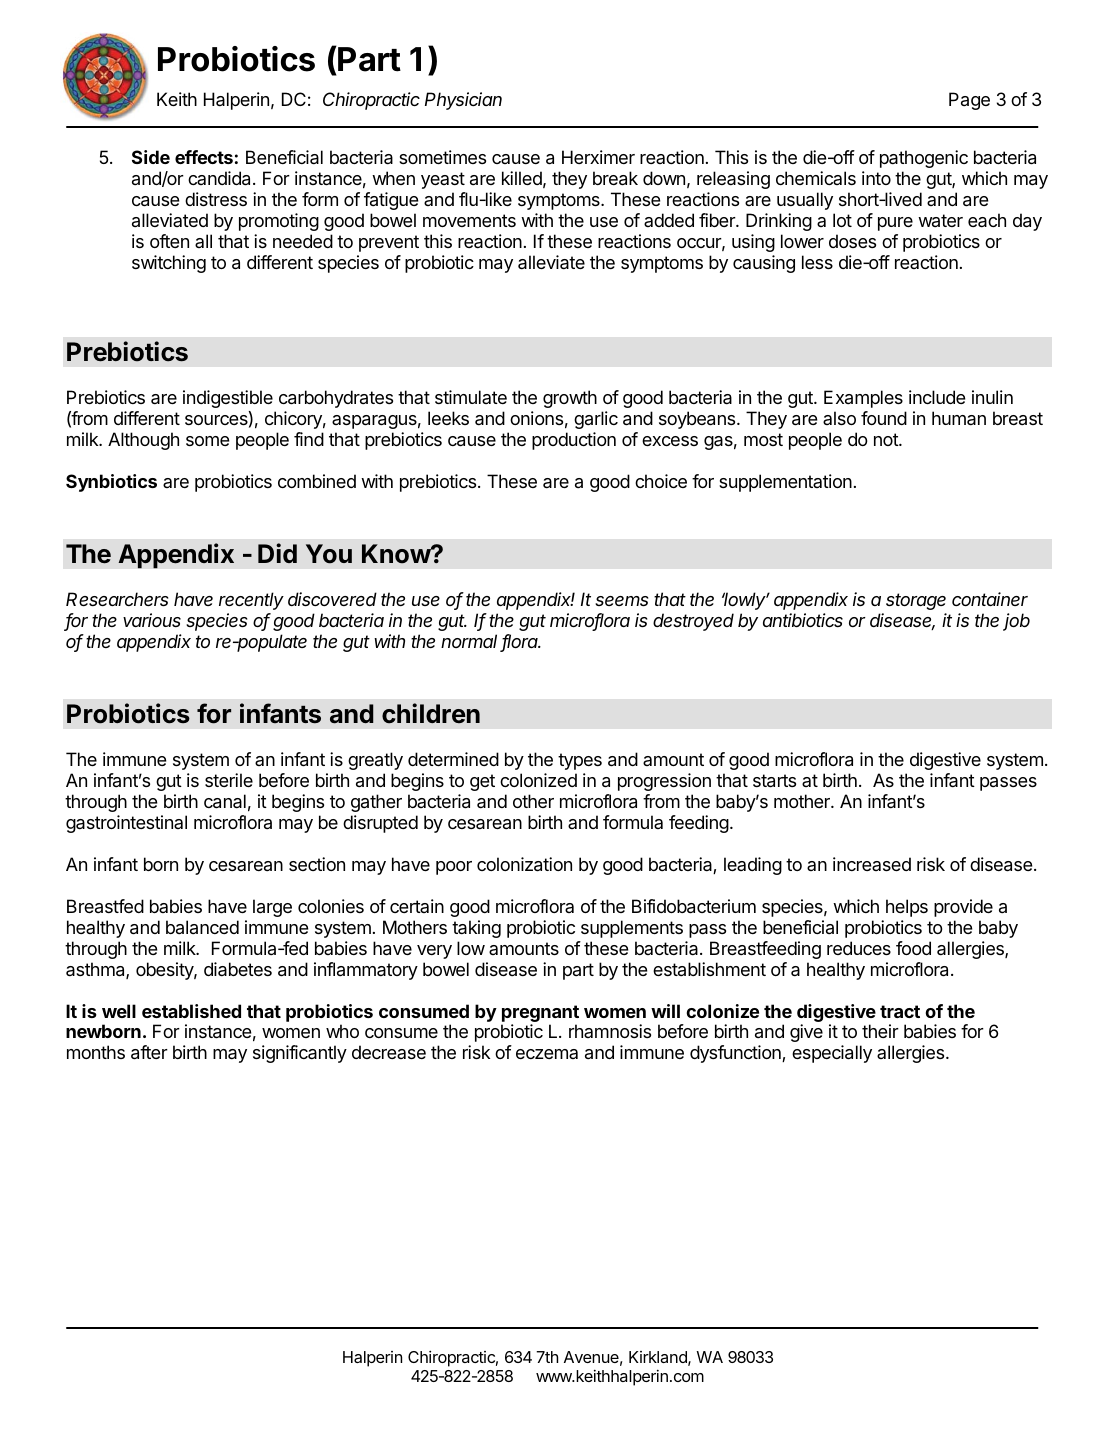 This screenshot has height=1443, width=1115. I want to click on recently, so click(251, 601).
